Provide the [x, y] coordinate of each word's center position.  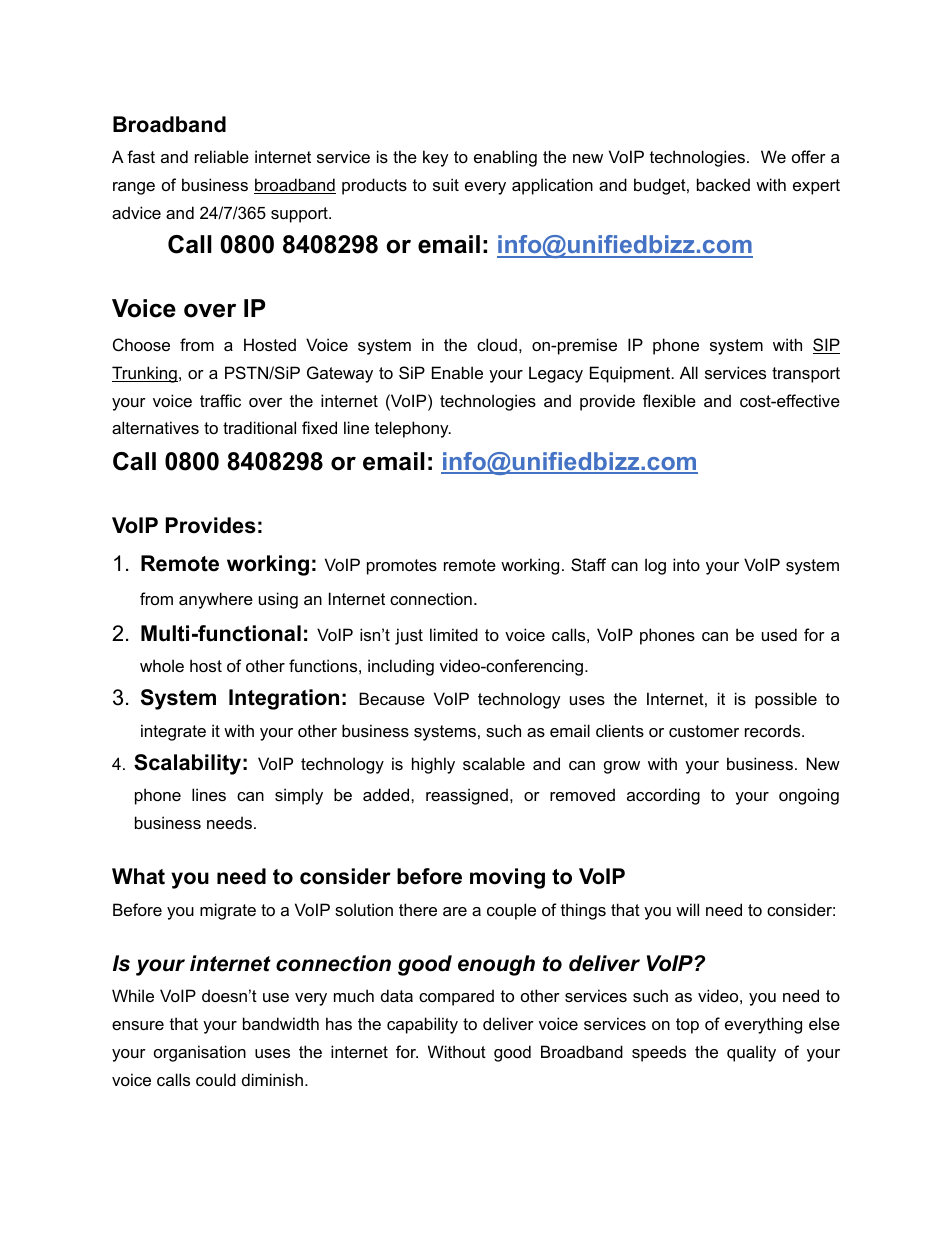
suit [446, 184]
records [774, 730]
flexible [669, 400]
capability [422, 1025]
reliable [222, 156]
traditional [259, 427]
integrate [173, 732]
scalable [494, 763]
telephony [413, 429]
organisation [200, 1053]
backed [723, 184]
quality [751, 1053]
